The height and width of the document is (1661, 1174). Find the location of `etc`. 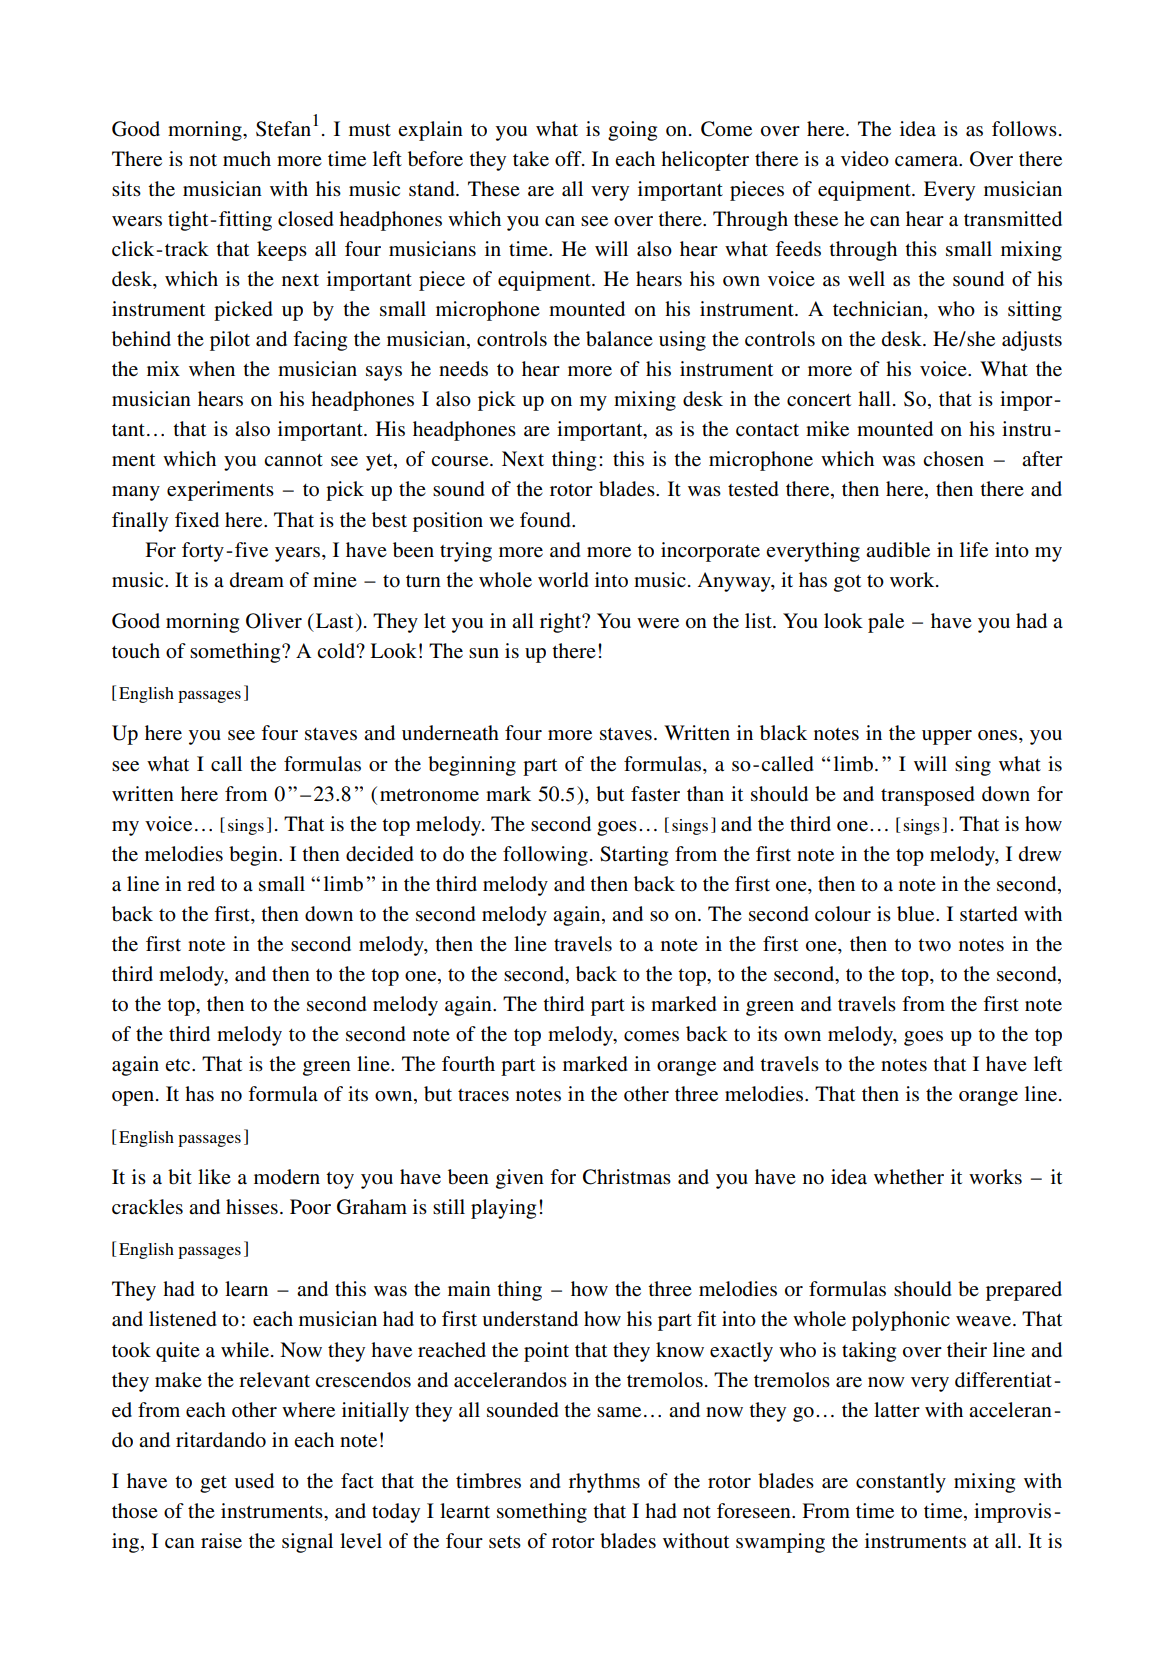

etc is located at coordinates (179, 1065).
